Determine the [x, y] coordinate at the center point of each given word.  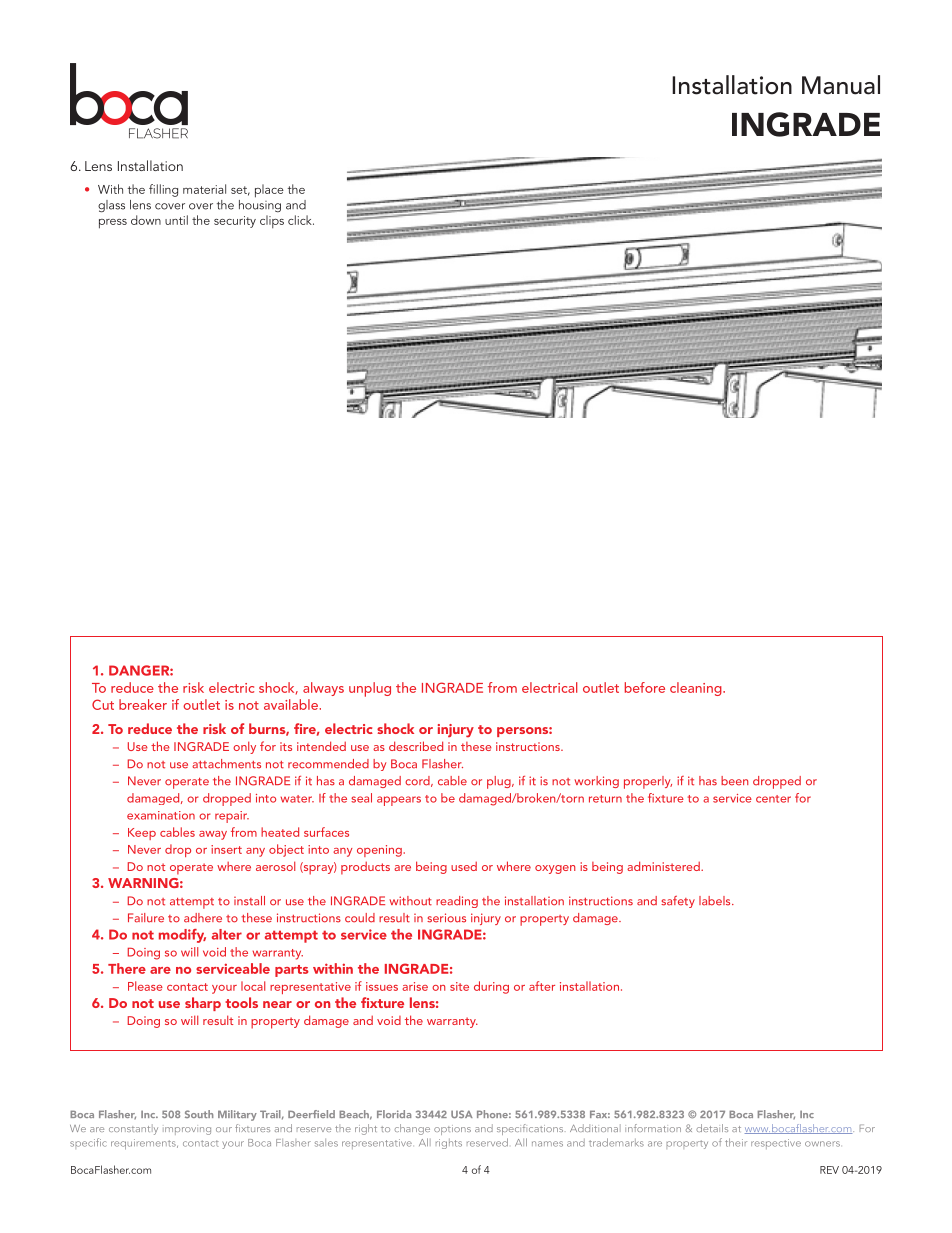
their [736, 1142]
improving [187, 1131]
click [301, 220]
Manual [841, 85]
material [204, 189]
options [452, 1130]
